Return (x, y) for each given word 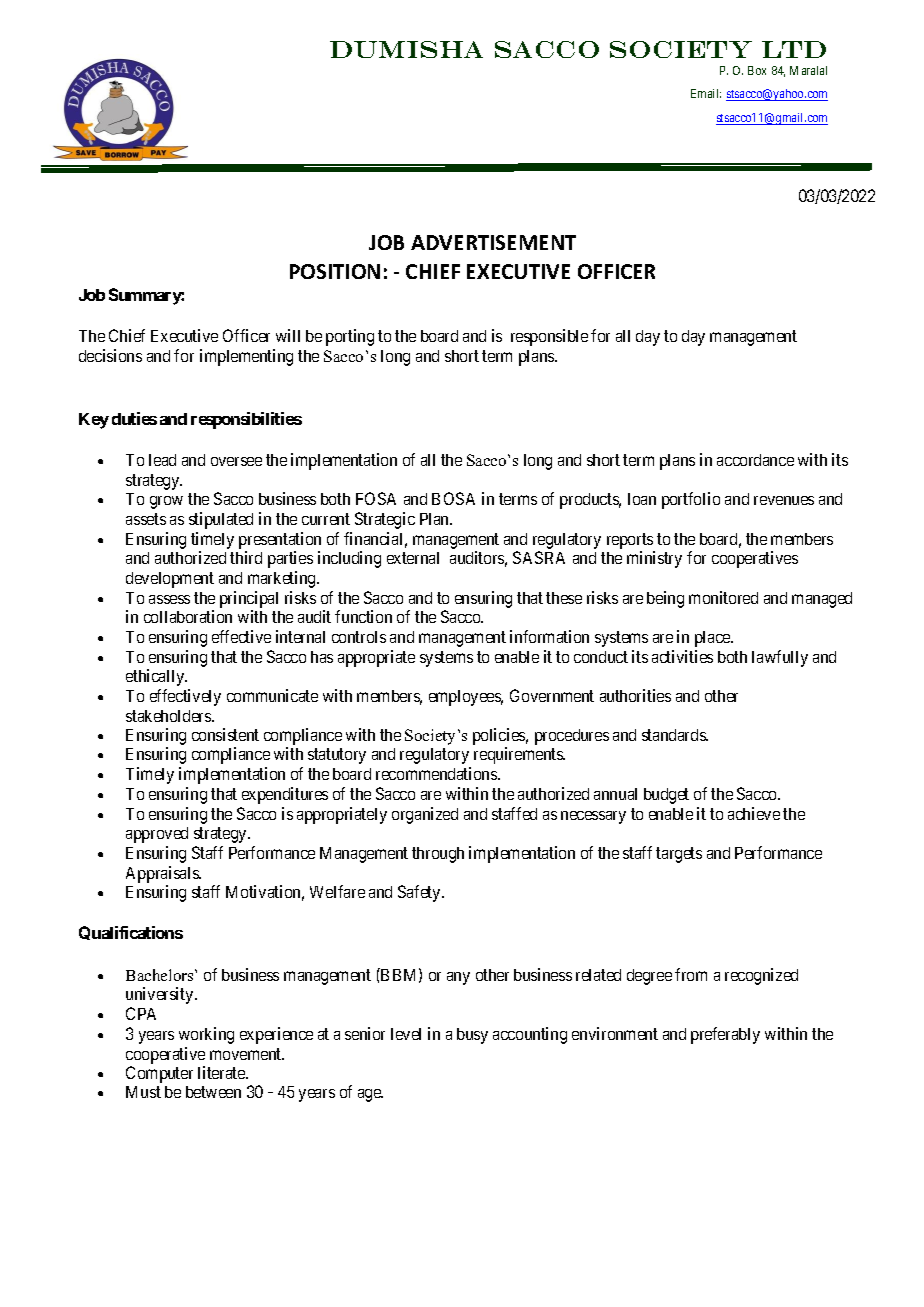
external (413, 558)
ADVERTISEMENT (493, 242)
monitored (723, 597)
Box (757, 70)
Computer (159, 1074)
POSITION (335, 271)
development (170, 580)
